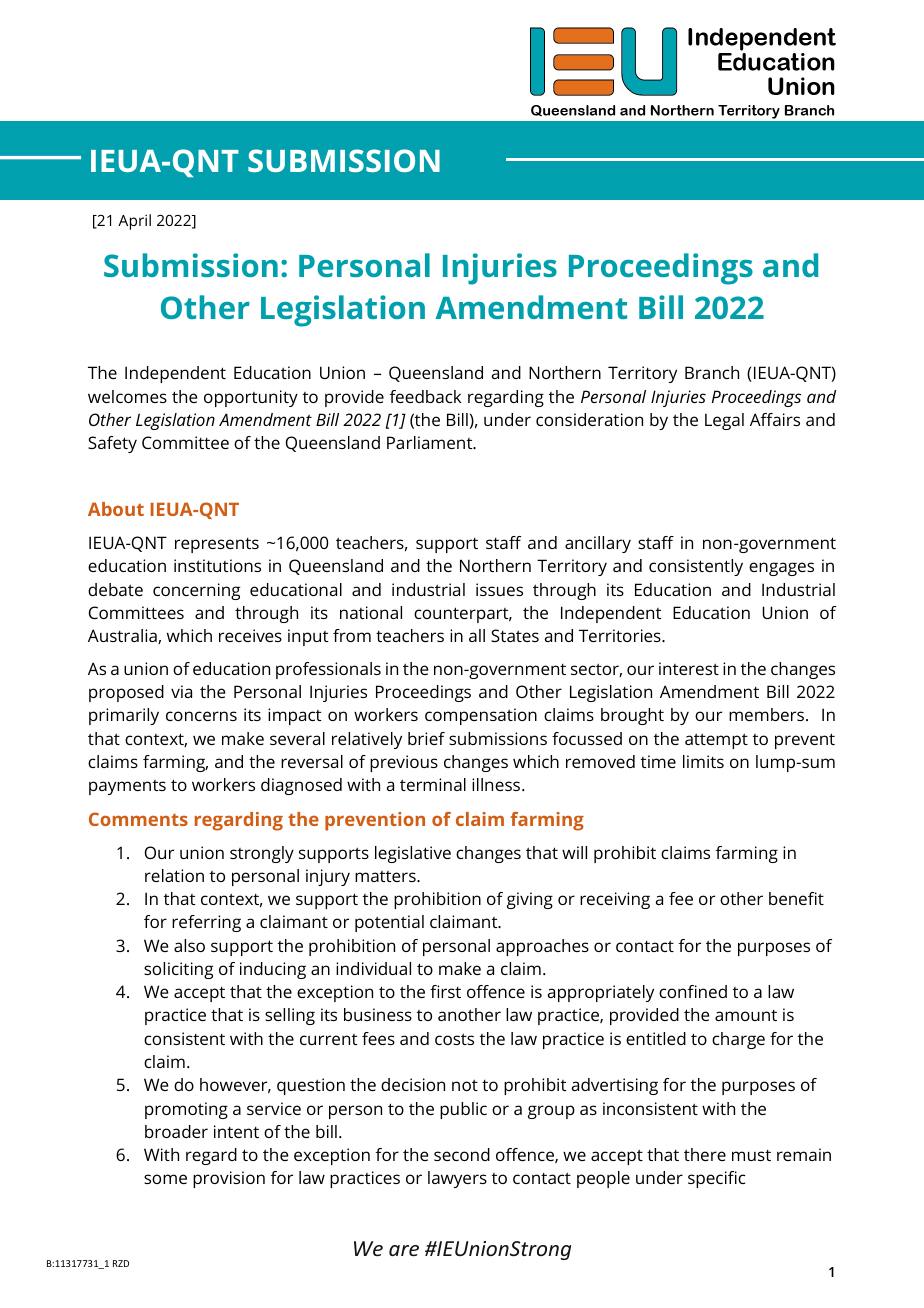 The height and width of the screenshot is (1308, 924). I want to click on feedback, so click(426, 396).
